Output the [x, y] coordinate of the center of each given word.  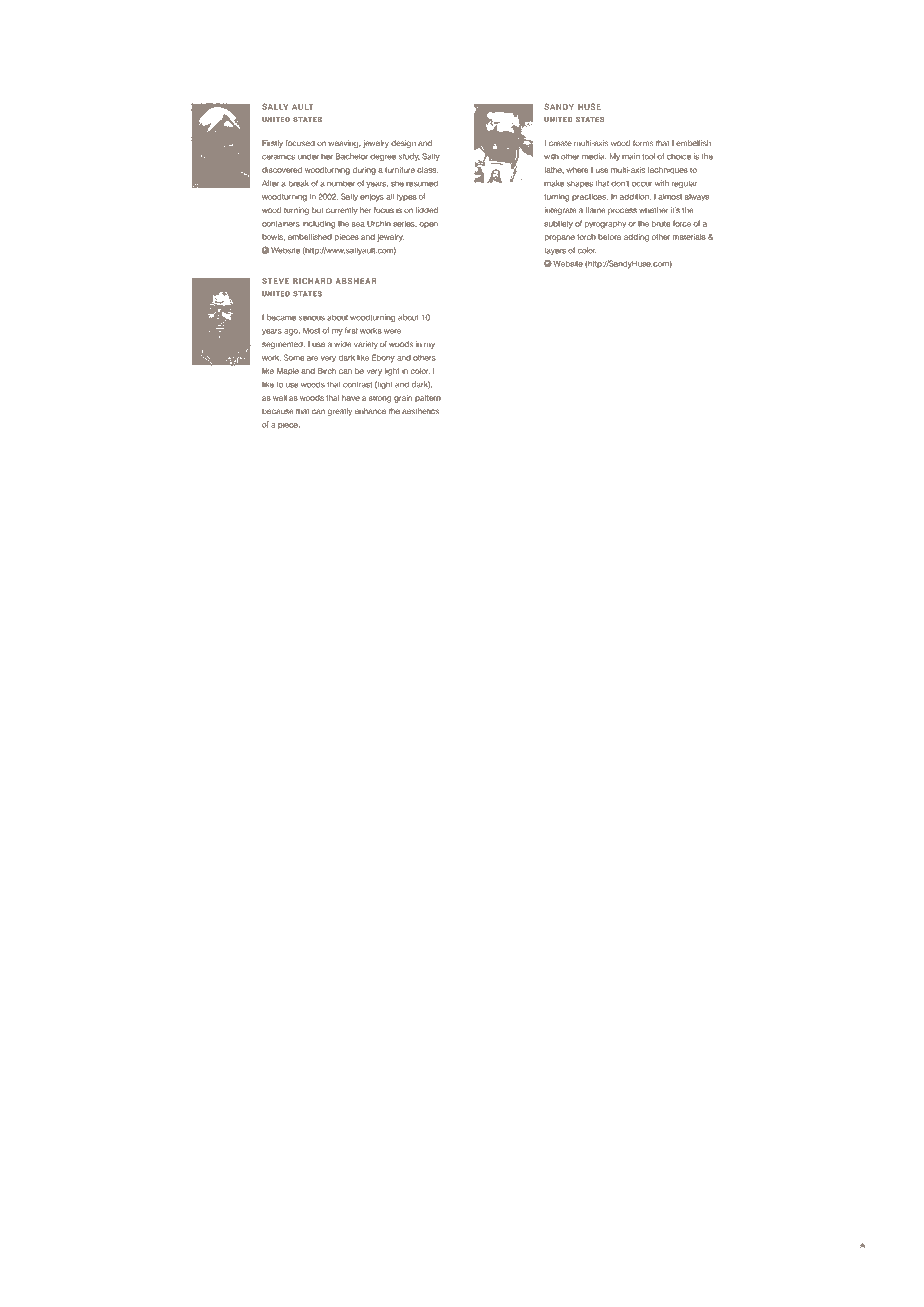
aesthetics [420, 411]
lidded [427, 210]
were [392, 331]
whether [653, 210]
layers [555, 251]
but [317, 210]
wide [343, 344]
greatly [340, 412]
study [409, 157]
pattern [428, 398]
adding [636, 238]
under [308, 156]
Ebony [383, 358]
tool [648, 156]
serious [312, 318]
